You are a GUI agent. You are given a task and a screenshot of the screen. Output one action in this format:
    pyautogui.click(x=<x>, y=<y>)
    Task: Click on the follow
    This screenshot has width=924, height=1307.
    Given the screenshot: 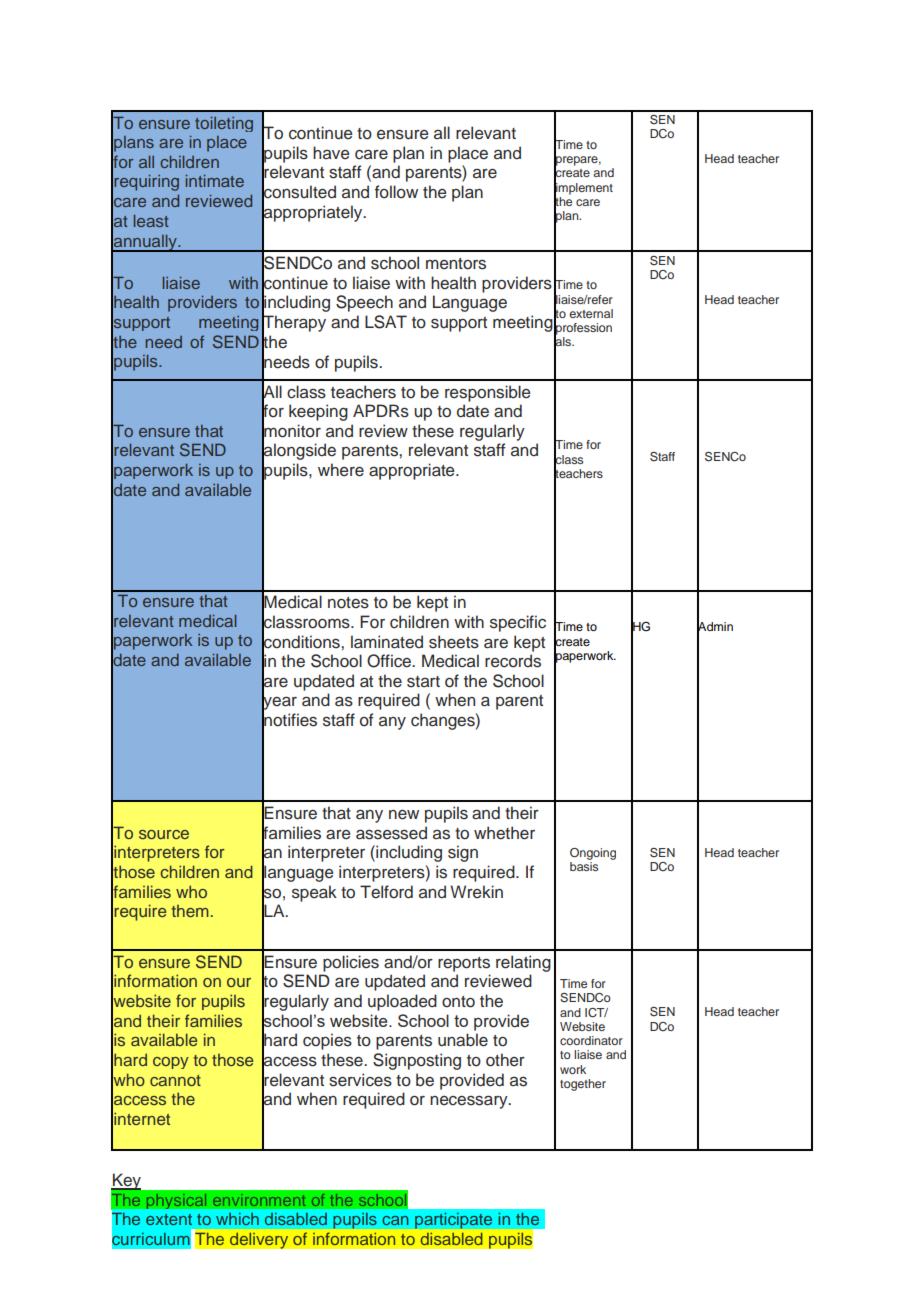 What is the action you would take?
    pyautogui.click(x=396, y=192)
